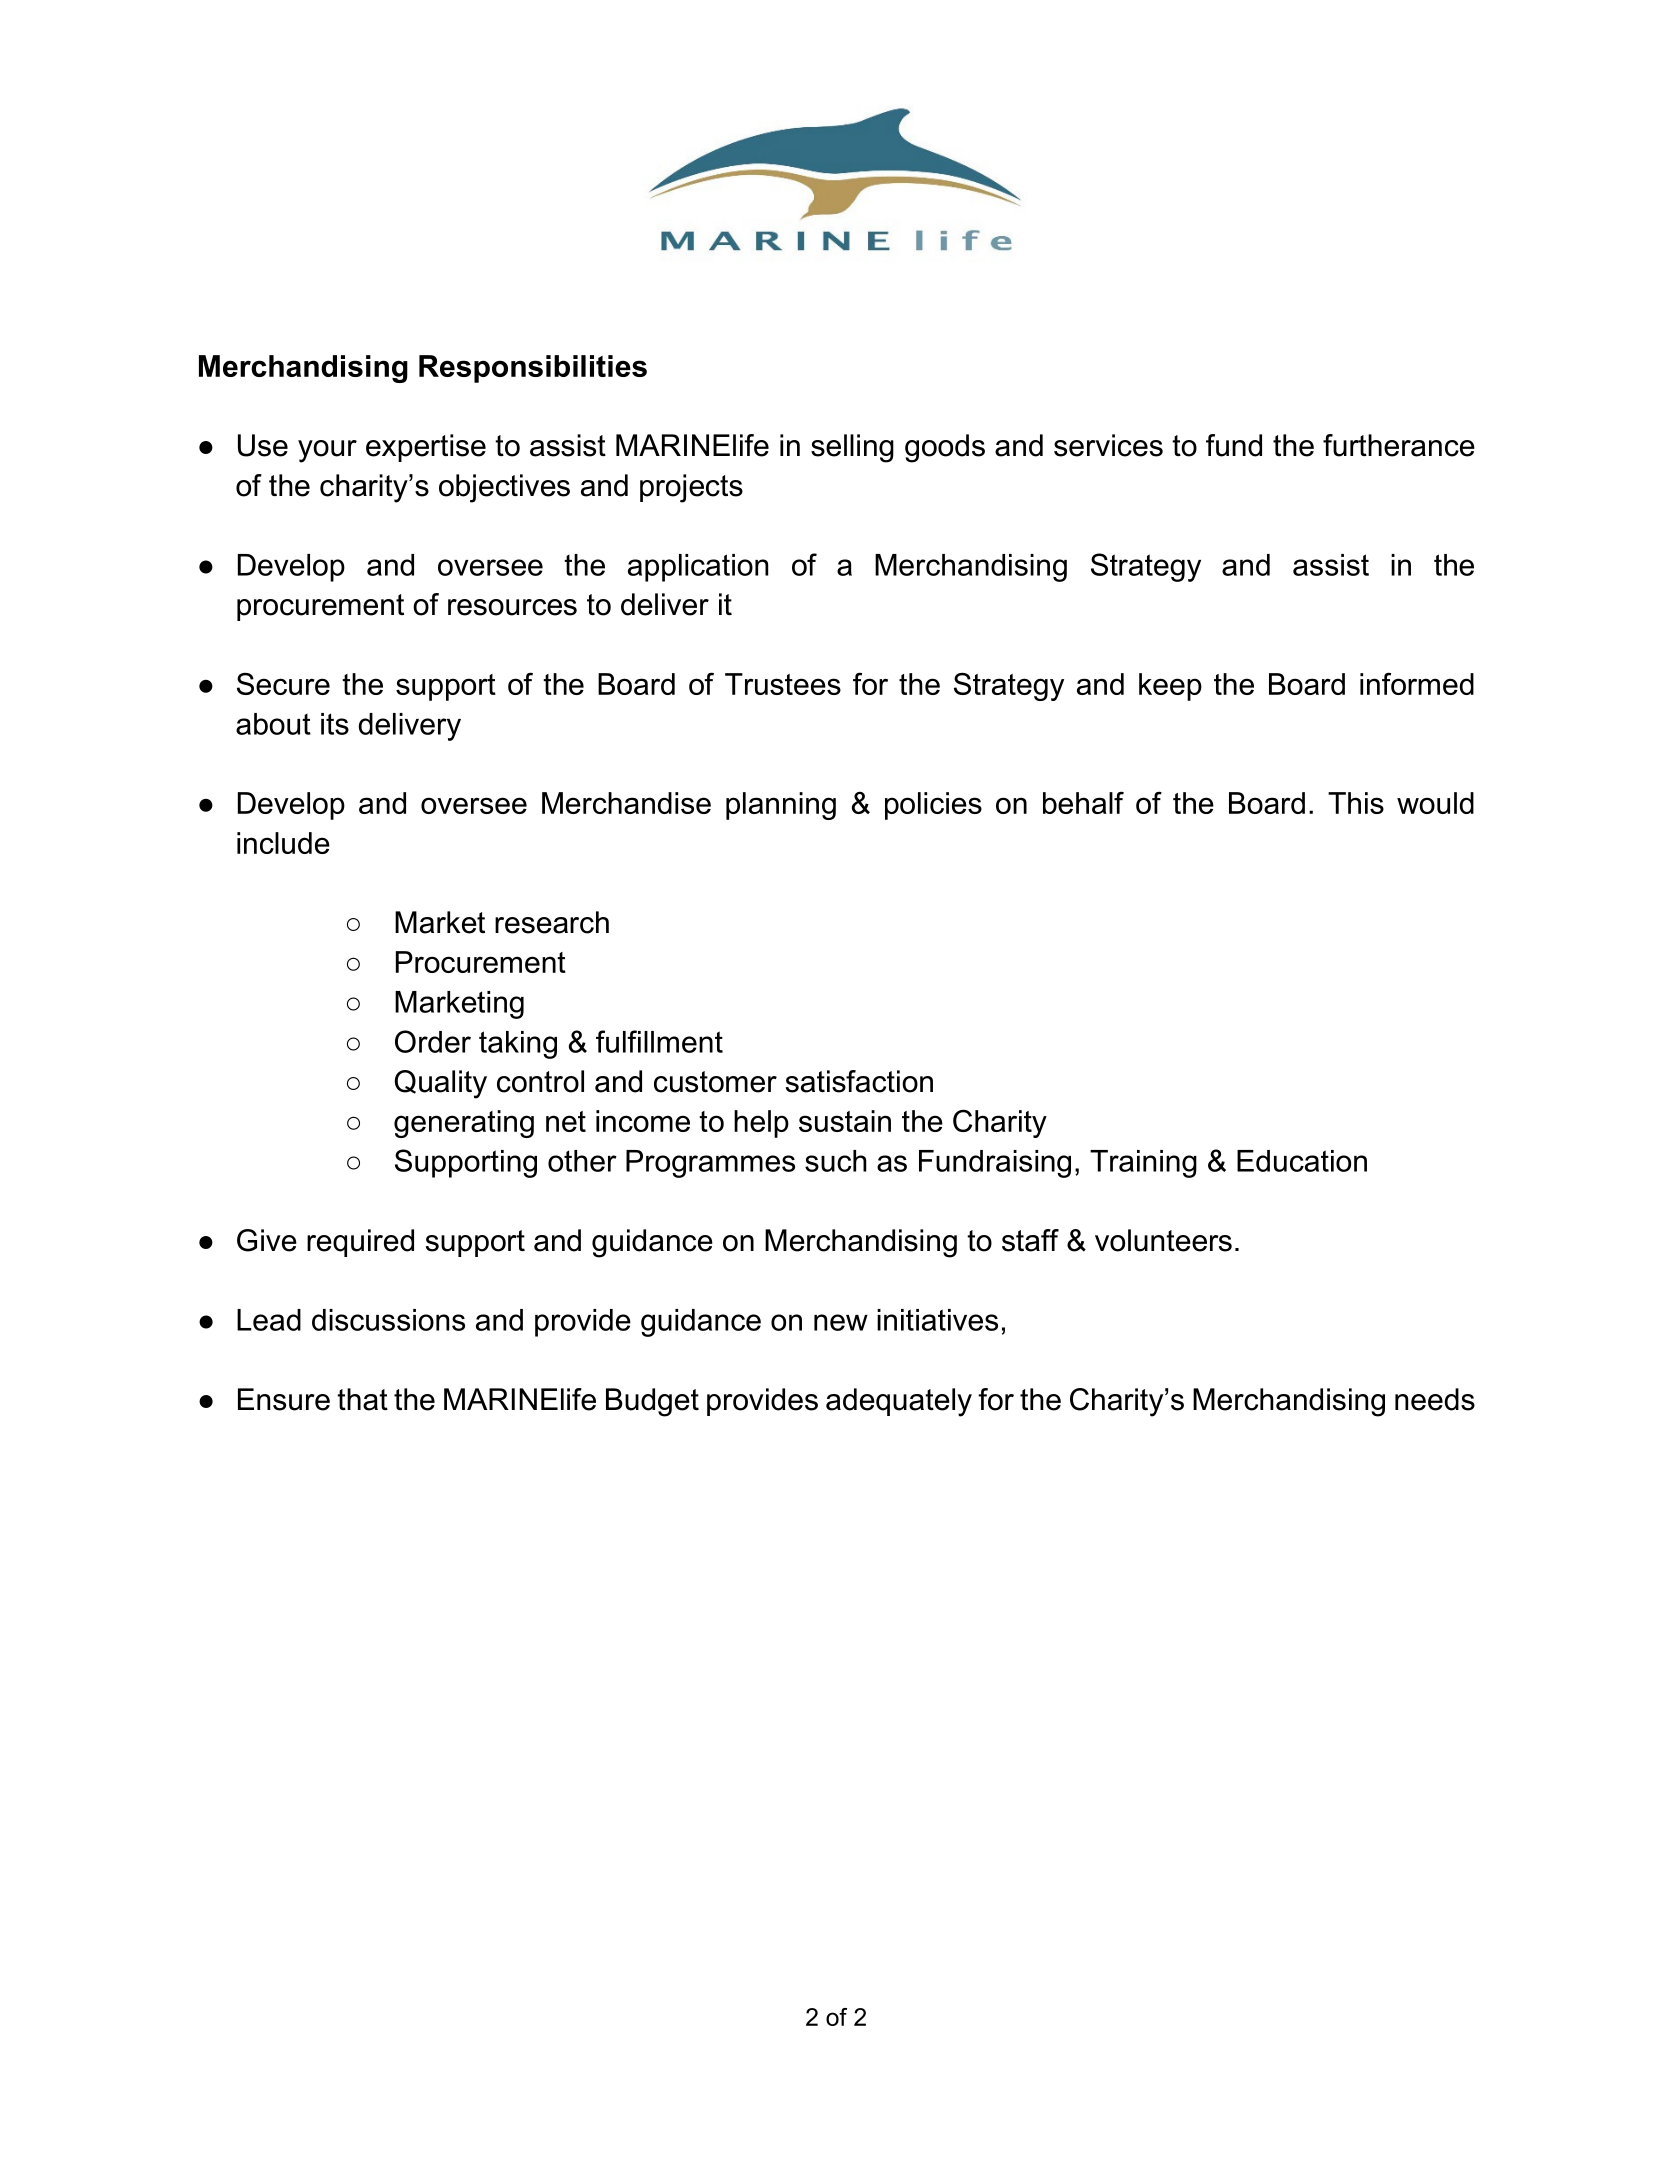 The width and height of the document is (1672, 2164). Describe the element at coordinates (1399, 445) in the document. I see `furtherance` at that location.
